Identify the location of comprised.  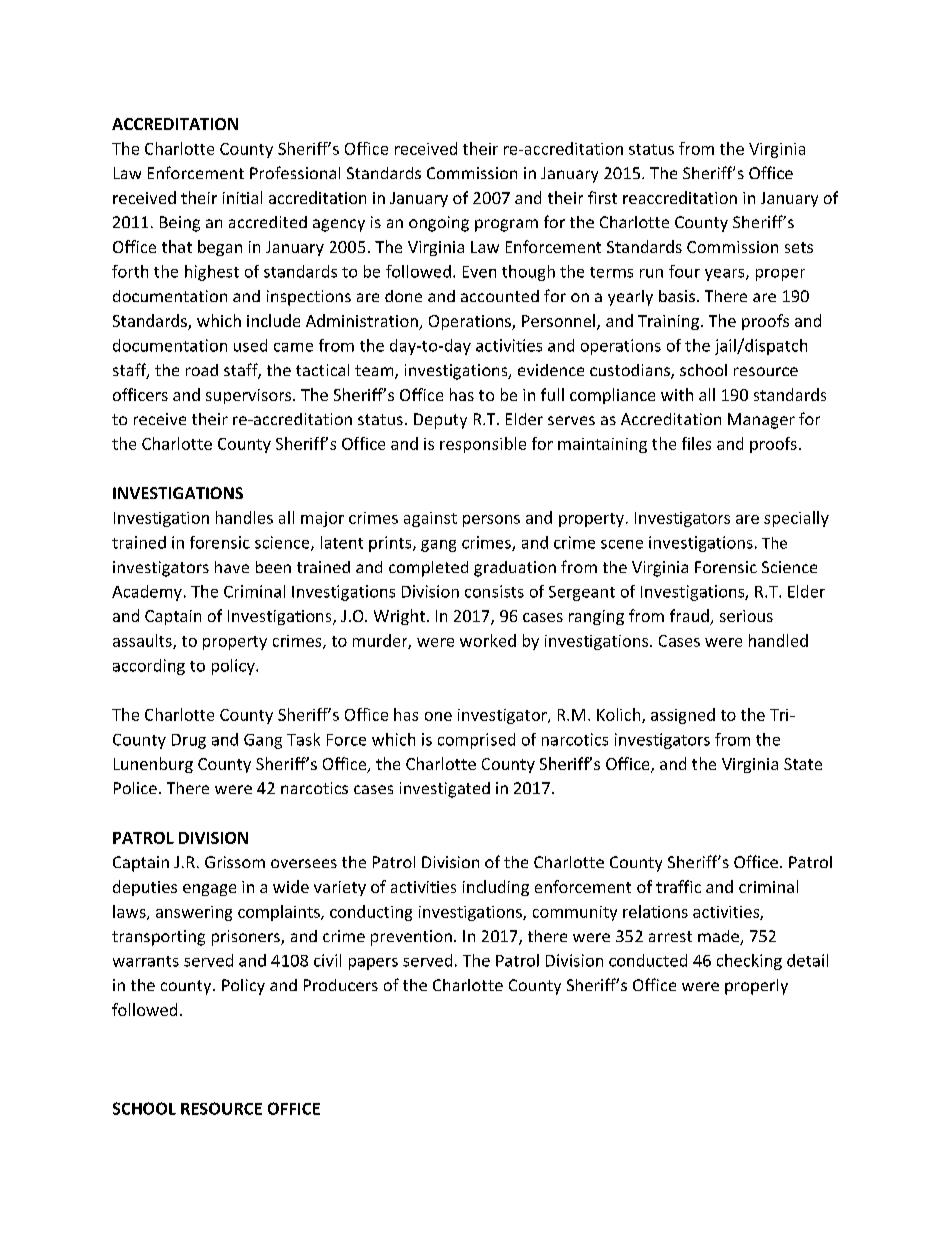
(476, 741).
